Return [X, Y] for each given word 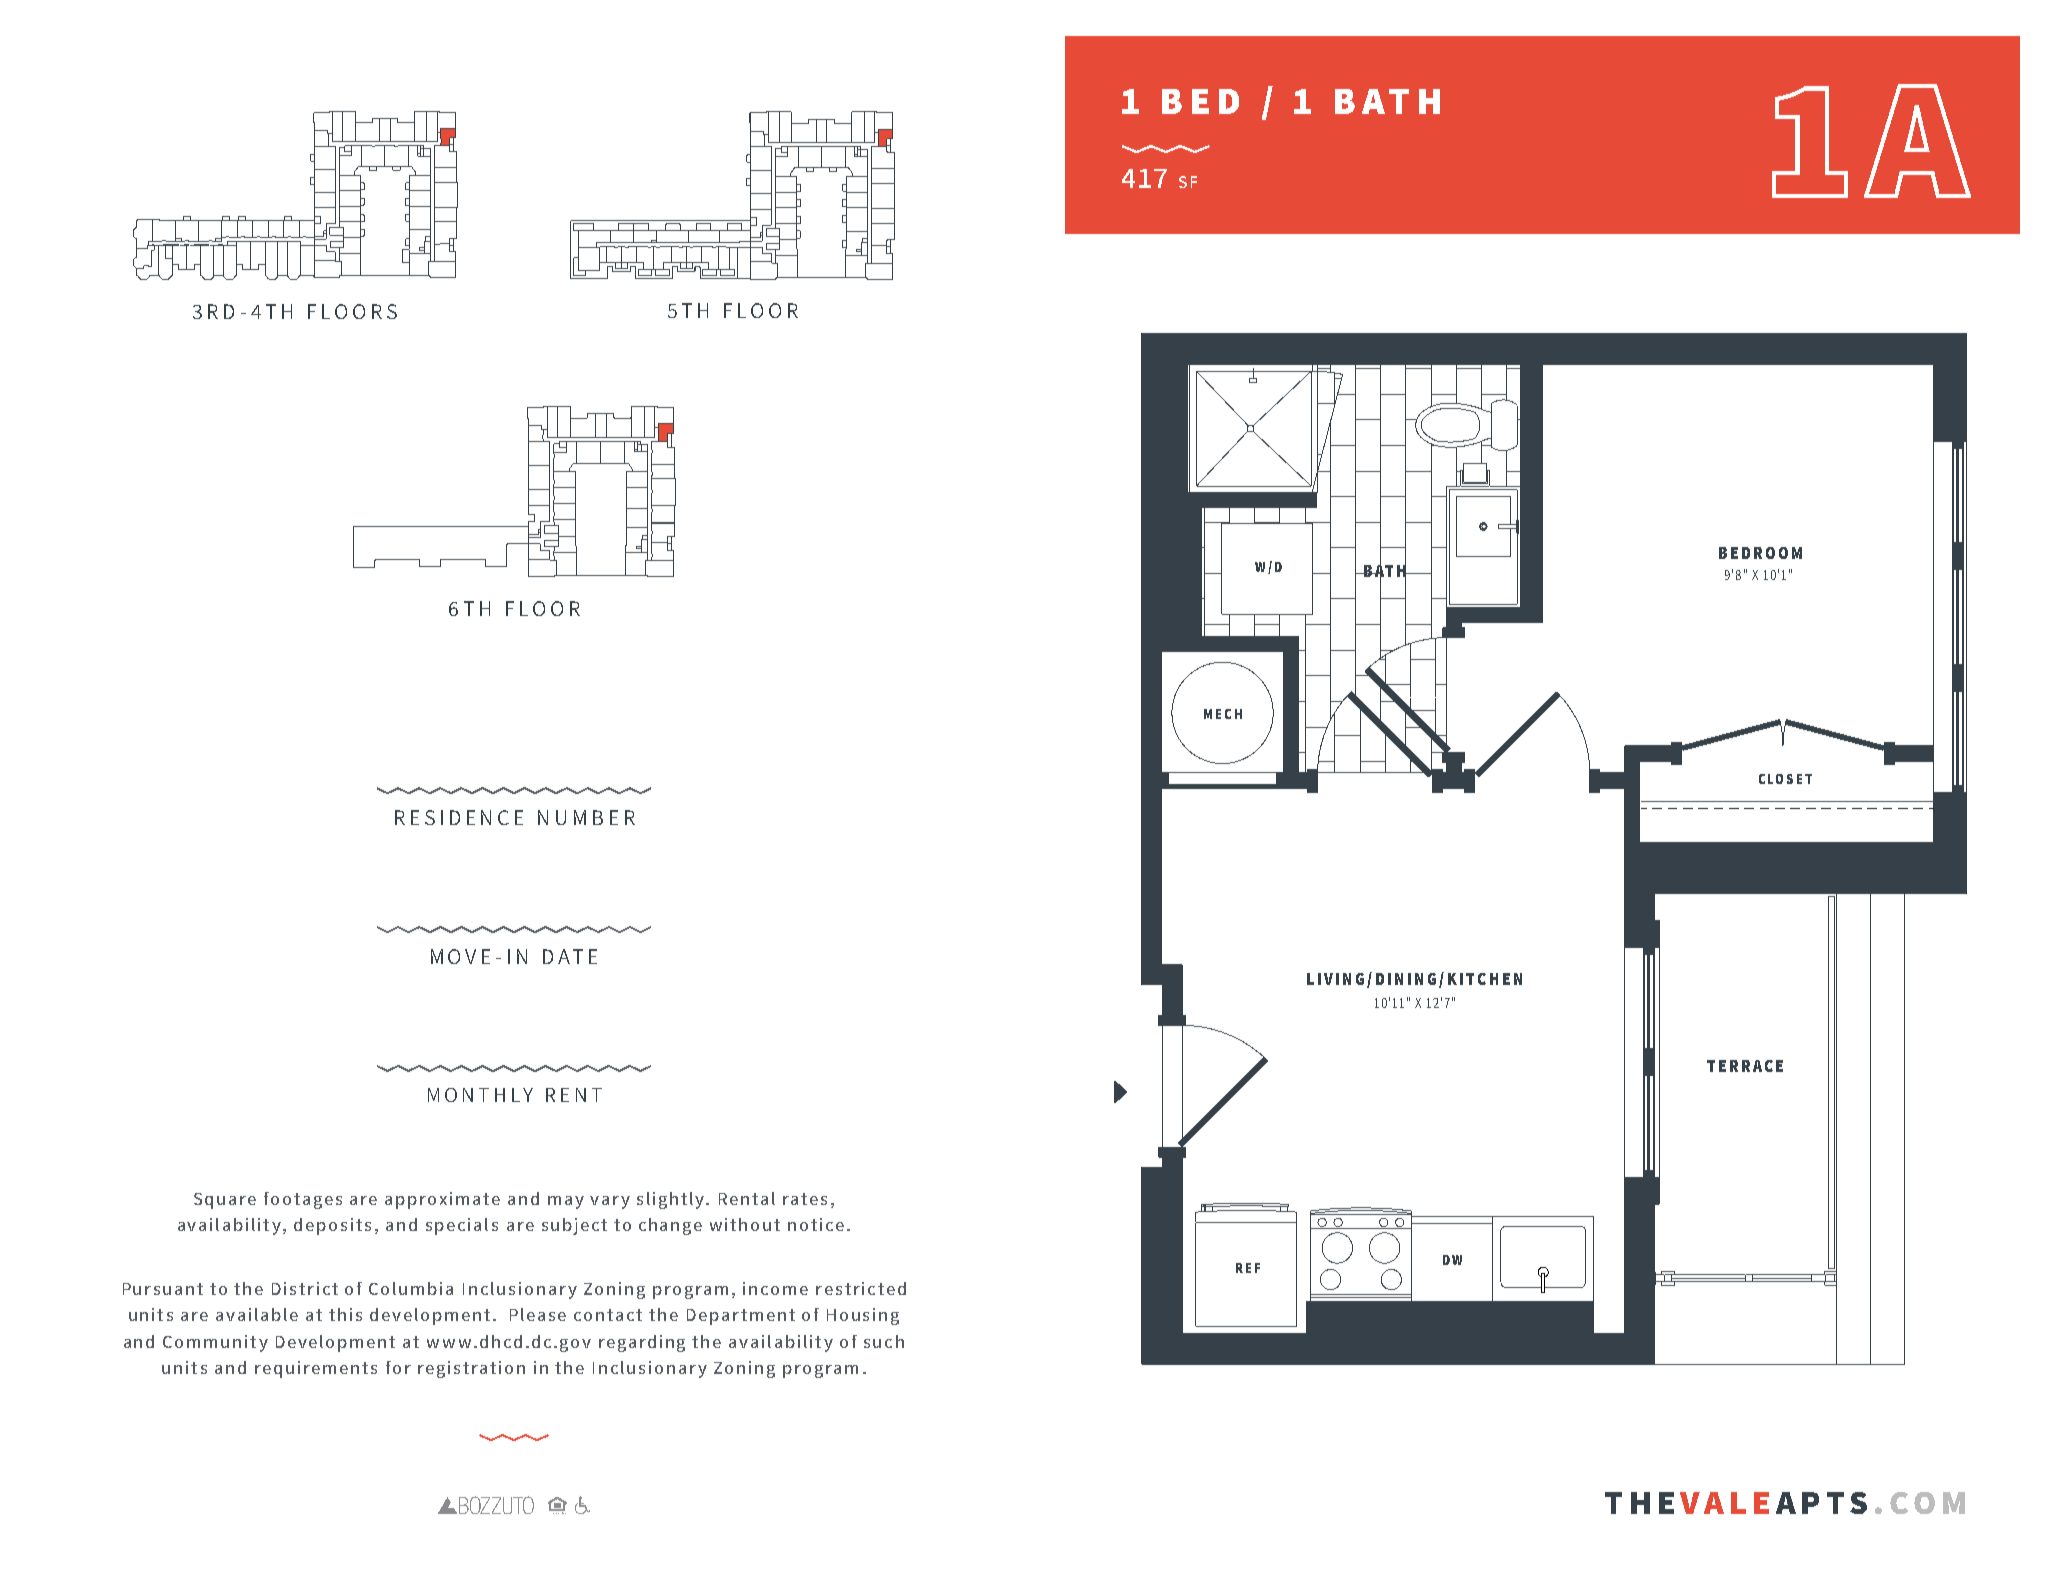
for [398, 1367]
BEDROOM [1760, 553]
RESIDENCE [459, 817]
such [884, 1341]
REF [1248, 1268]
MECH [1223, 714]
